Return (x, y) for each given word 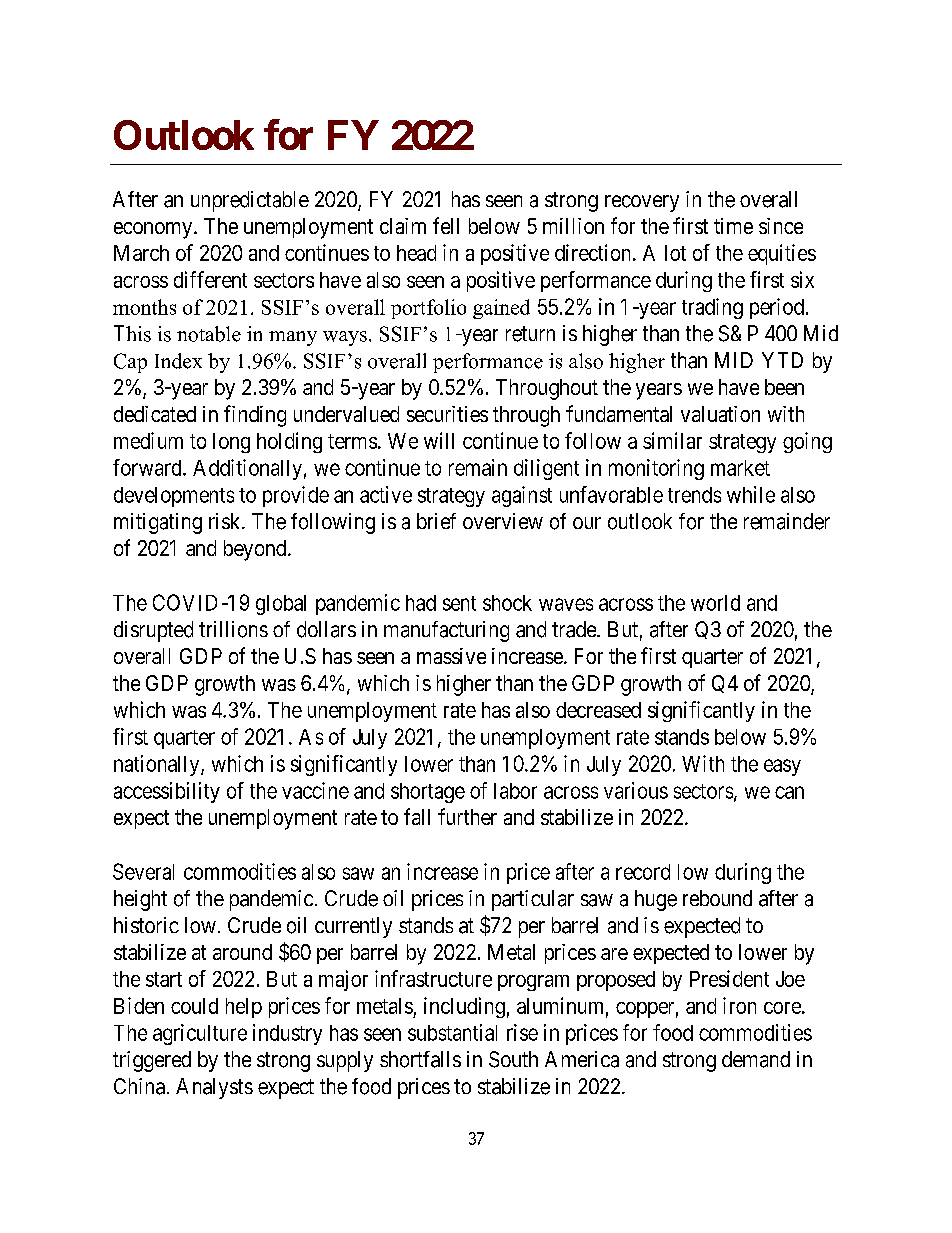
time (733, 226)
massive (451, 656)
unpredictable (250, 201)
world (715, 603)
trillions (233, 629)
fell (446, 225)
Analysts (214, 1088)
